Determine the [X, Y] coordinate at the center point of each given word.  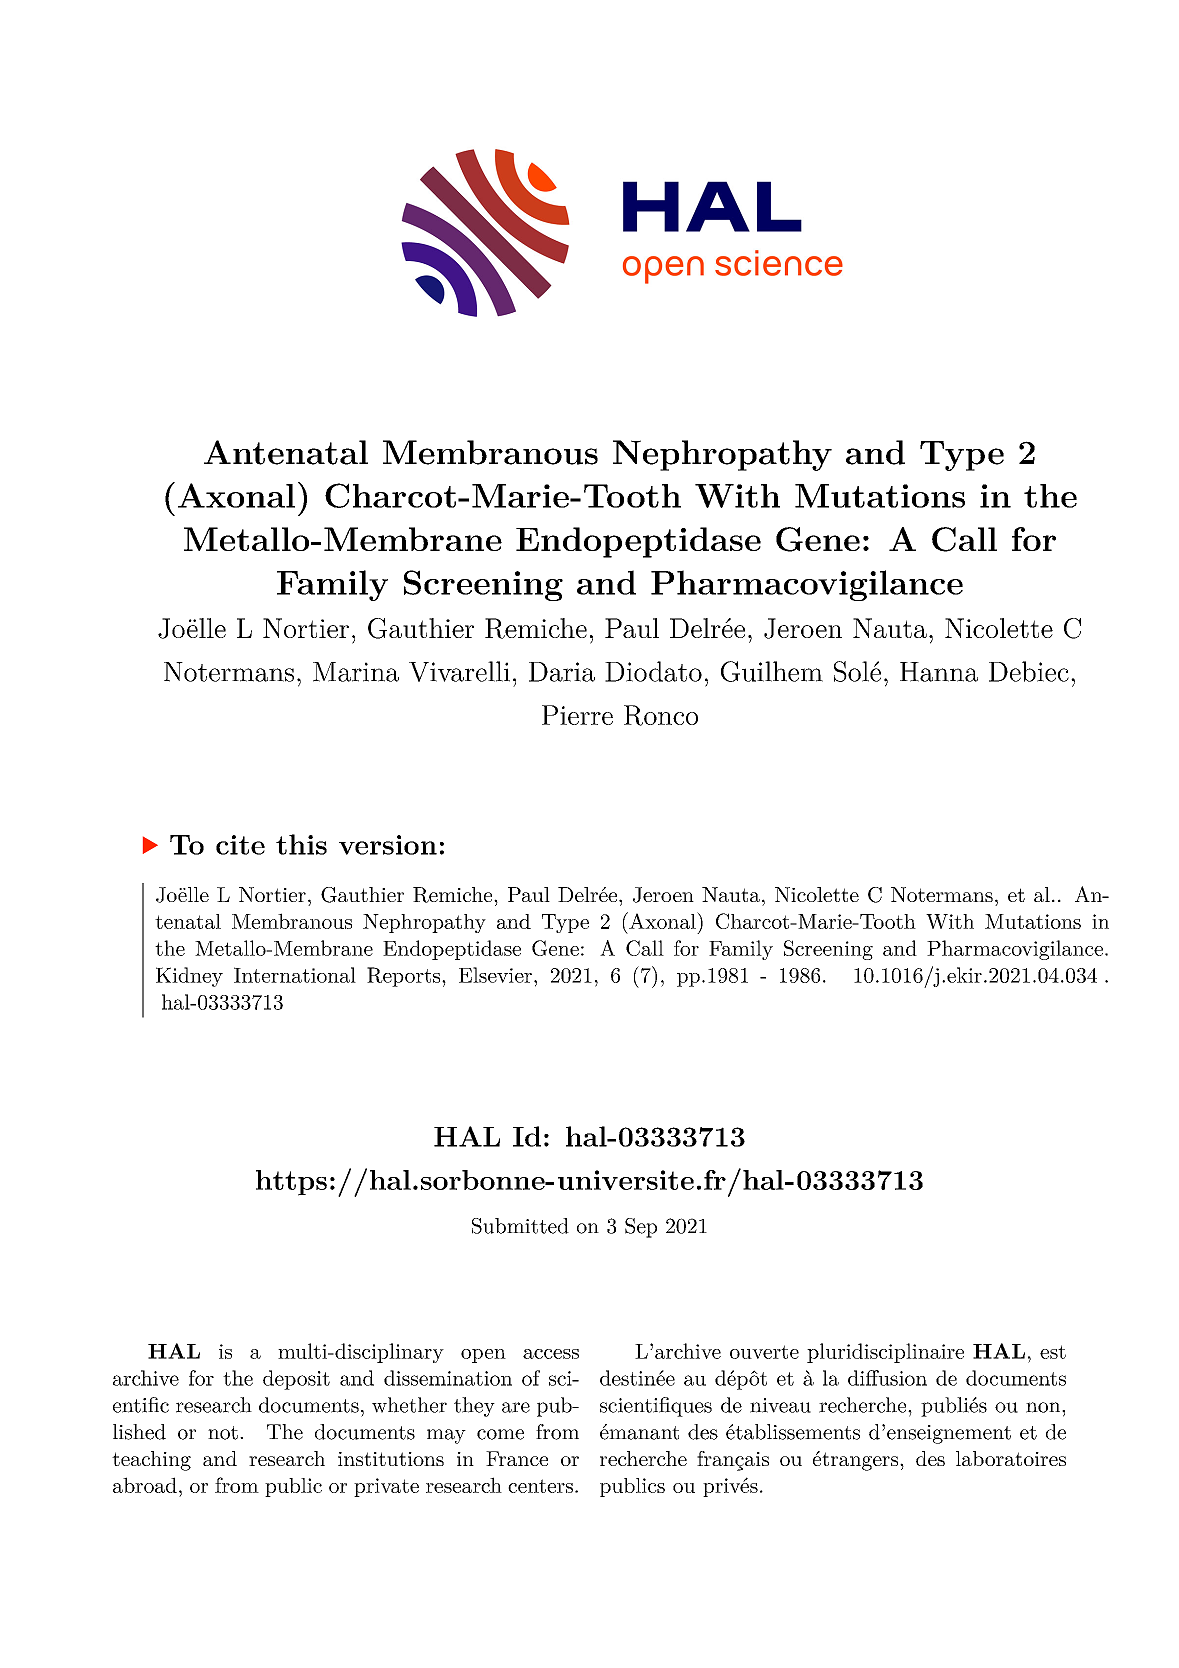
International [295, 975]
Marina [356, 672]
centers [540, 1486]
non [1044, 1407]
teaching [151, 1461]
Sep [641, 1228]
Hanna [939, 672]
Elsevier [495, 975]
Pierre [577, 715]
